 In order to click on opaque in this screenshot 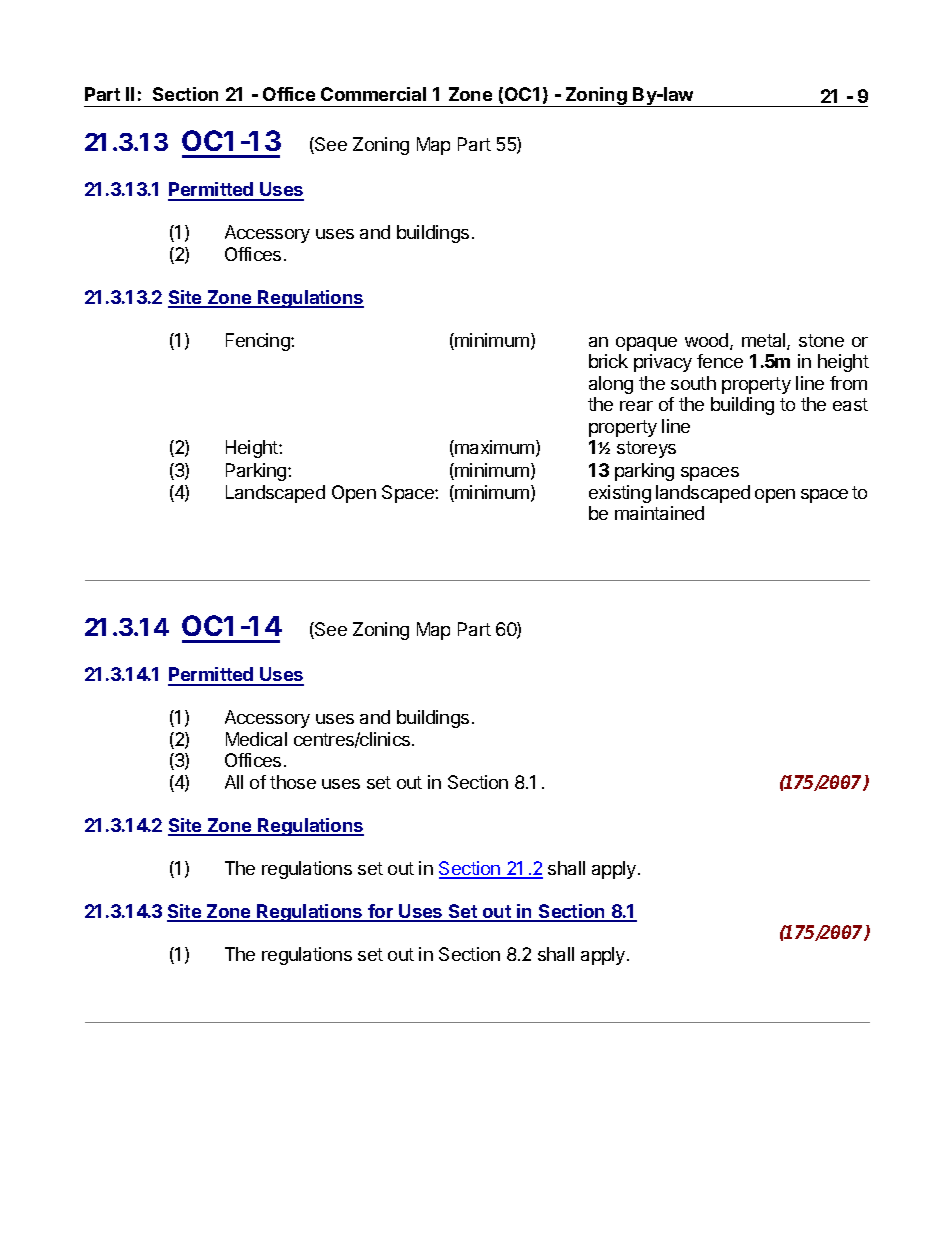, I will do `click(646, 344)`.
